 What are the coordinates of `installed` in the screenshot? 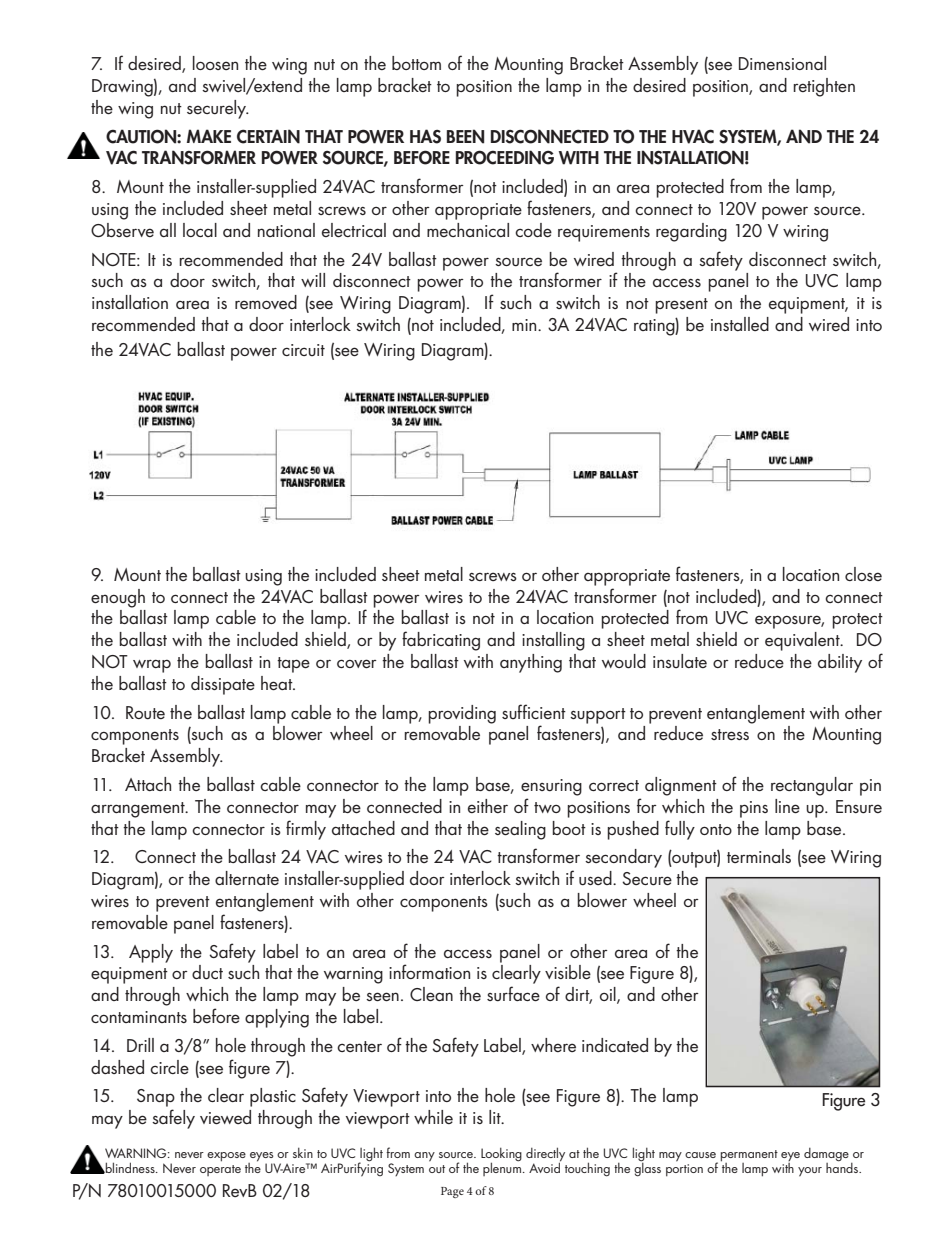 It's located at (740, 324).
